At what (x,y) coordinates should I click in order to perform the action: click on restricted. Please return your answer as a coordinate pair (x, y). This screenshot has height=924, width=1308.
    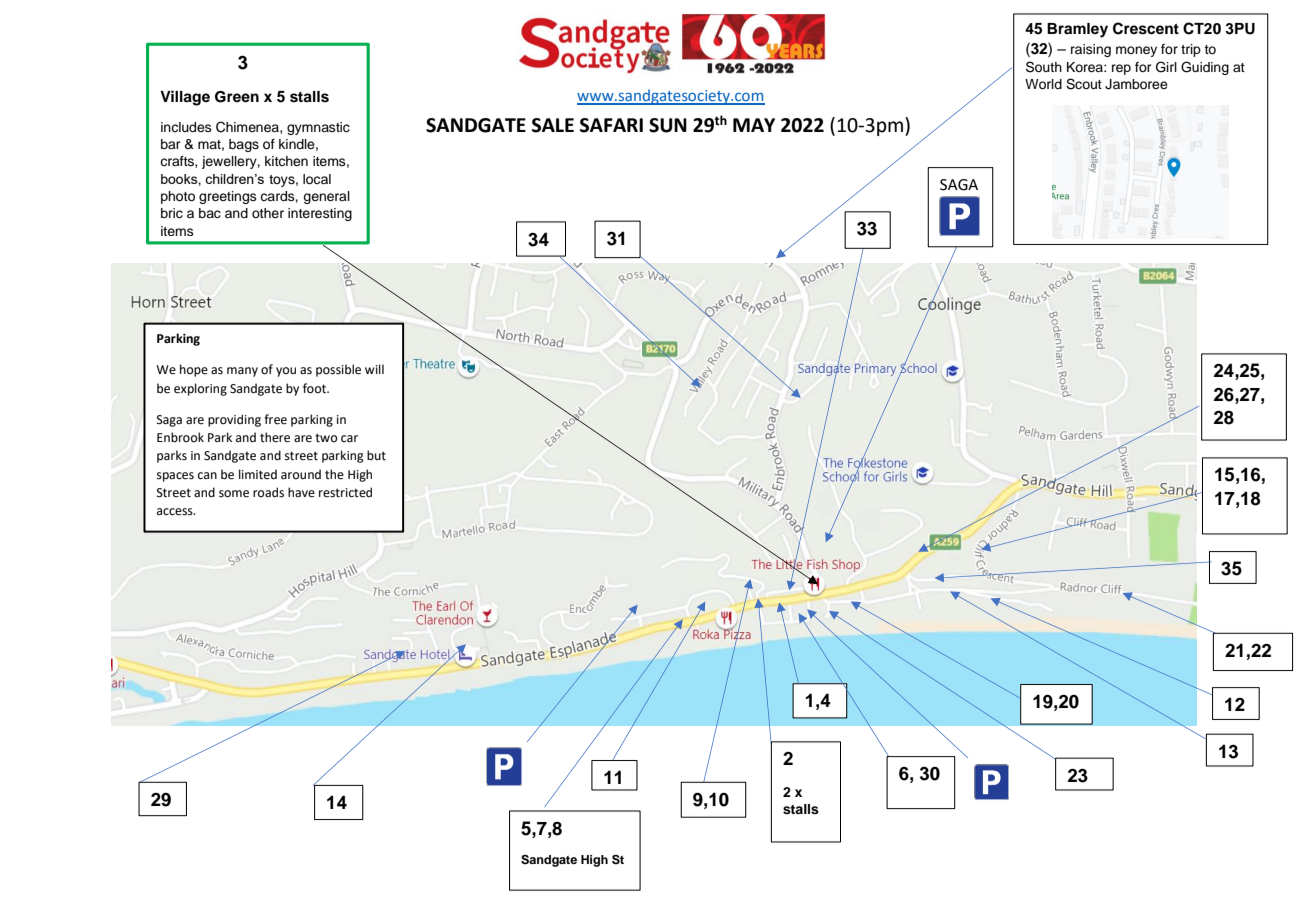
    Looking at the image, I should click on (345, 492).
